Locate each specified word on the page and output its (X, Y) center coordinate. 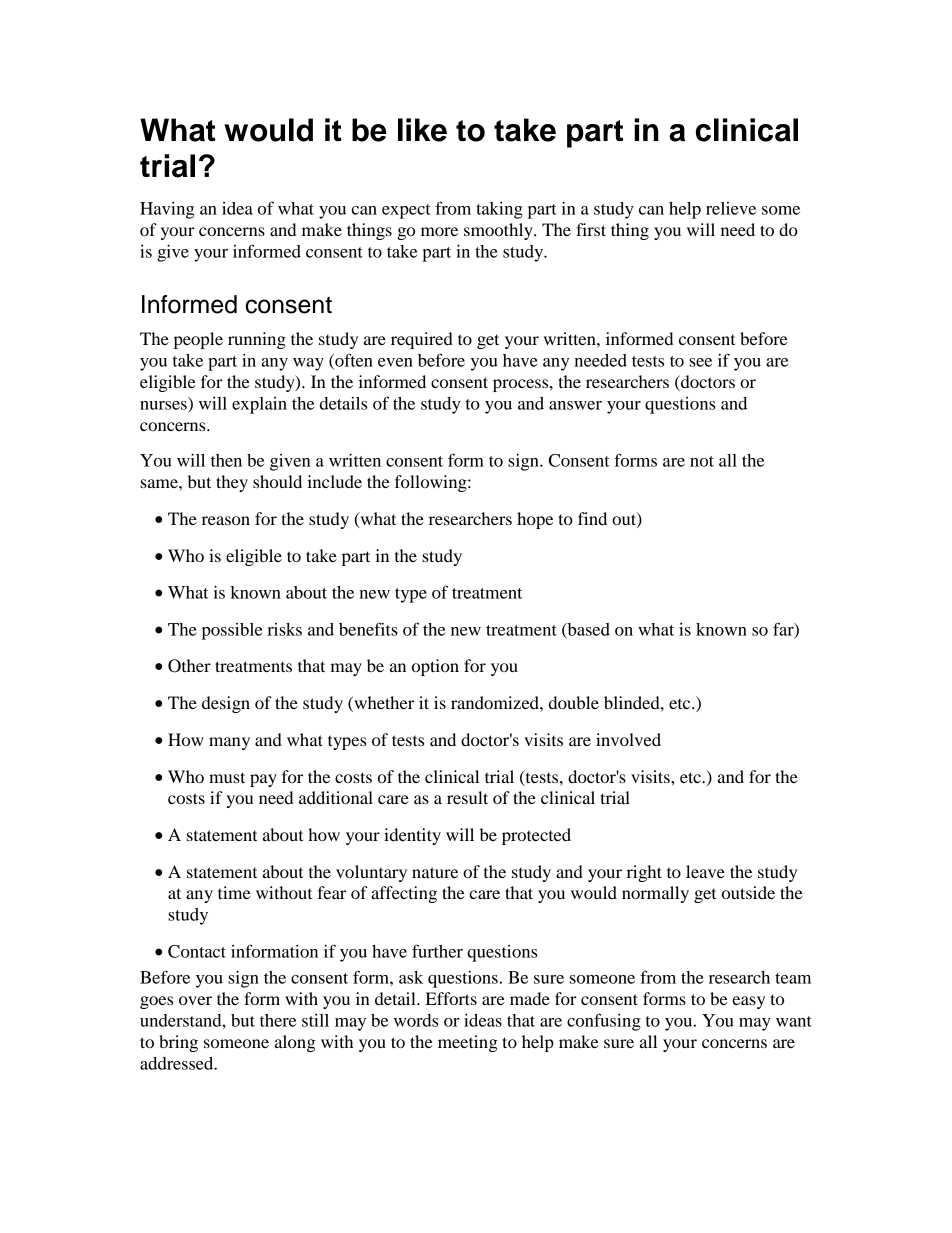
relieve (731, 208)
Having (167, 210)
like (422, 130)
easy (748, 1002)
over (195, 1000)
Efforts (451, 998)
